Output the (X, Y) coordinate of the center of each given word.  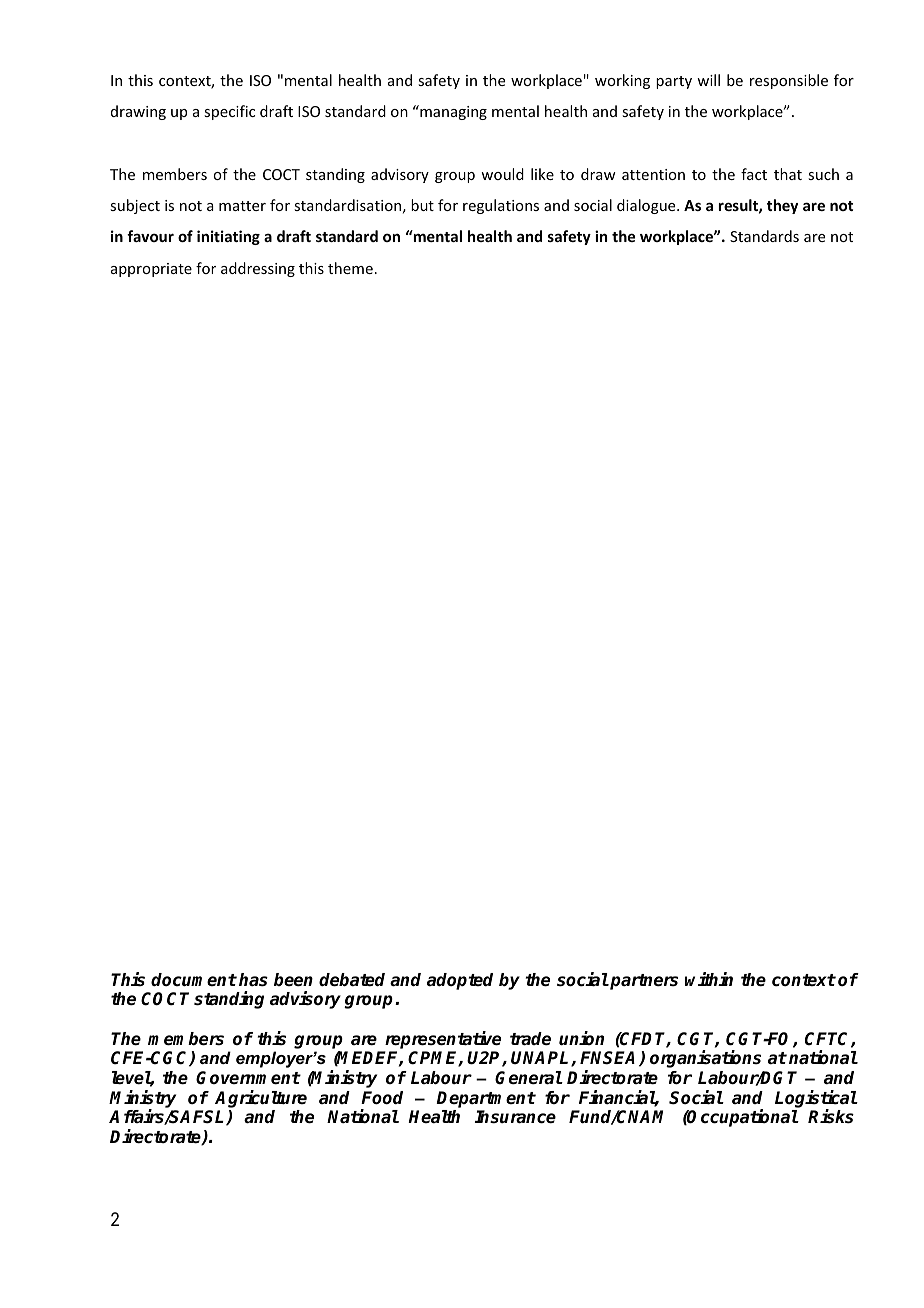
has (253, 980)
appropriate (151, 270)
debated (352, 980)
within (709, 979)
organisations (705, 1059)
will (708, 80)
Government (248, 1078)
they (782, 206)
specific (229, 112)
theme (350, 268)
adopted (460, 981)
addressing (258, 269)
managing (452, 112)
